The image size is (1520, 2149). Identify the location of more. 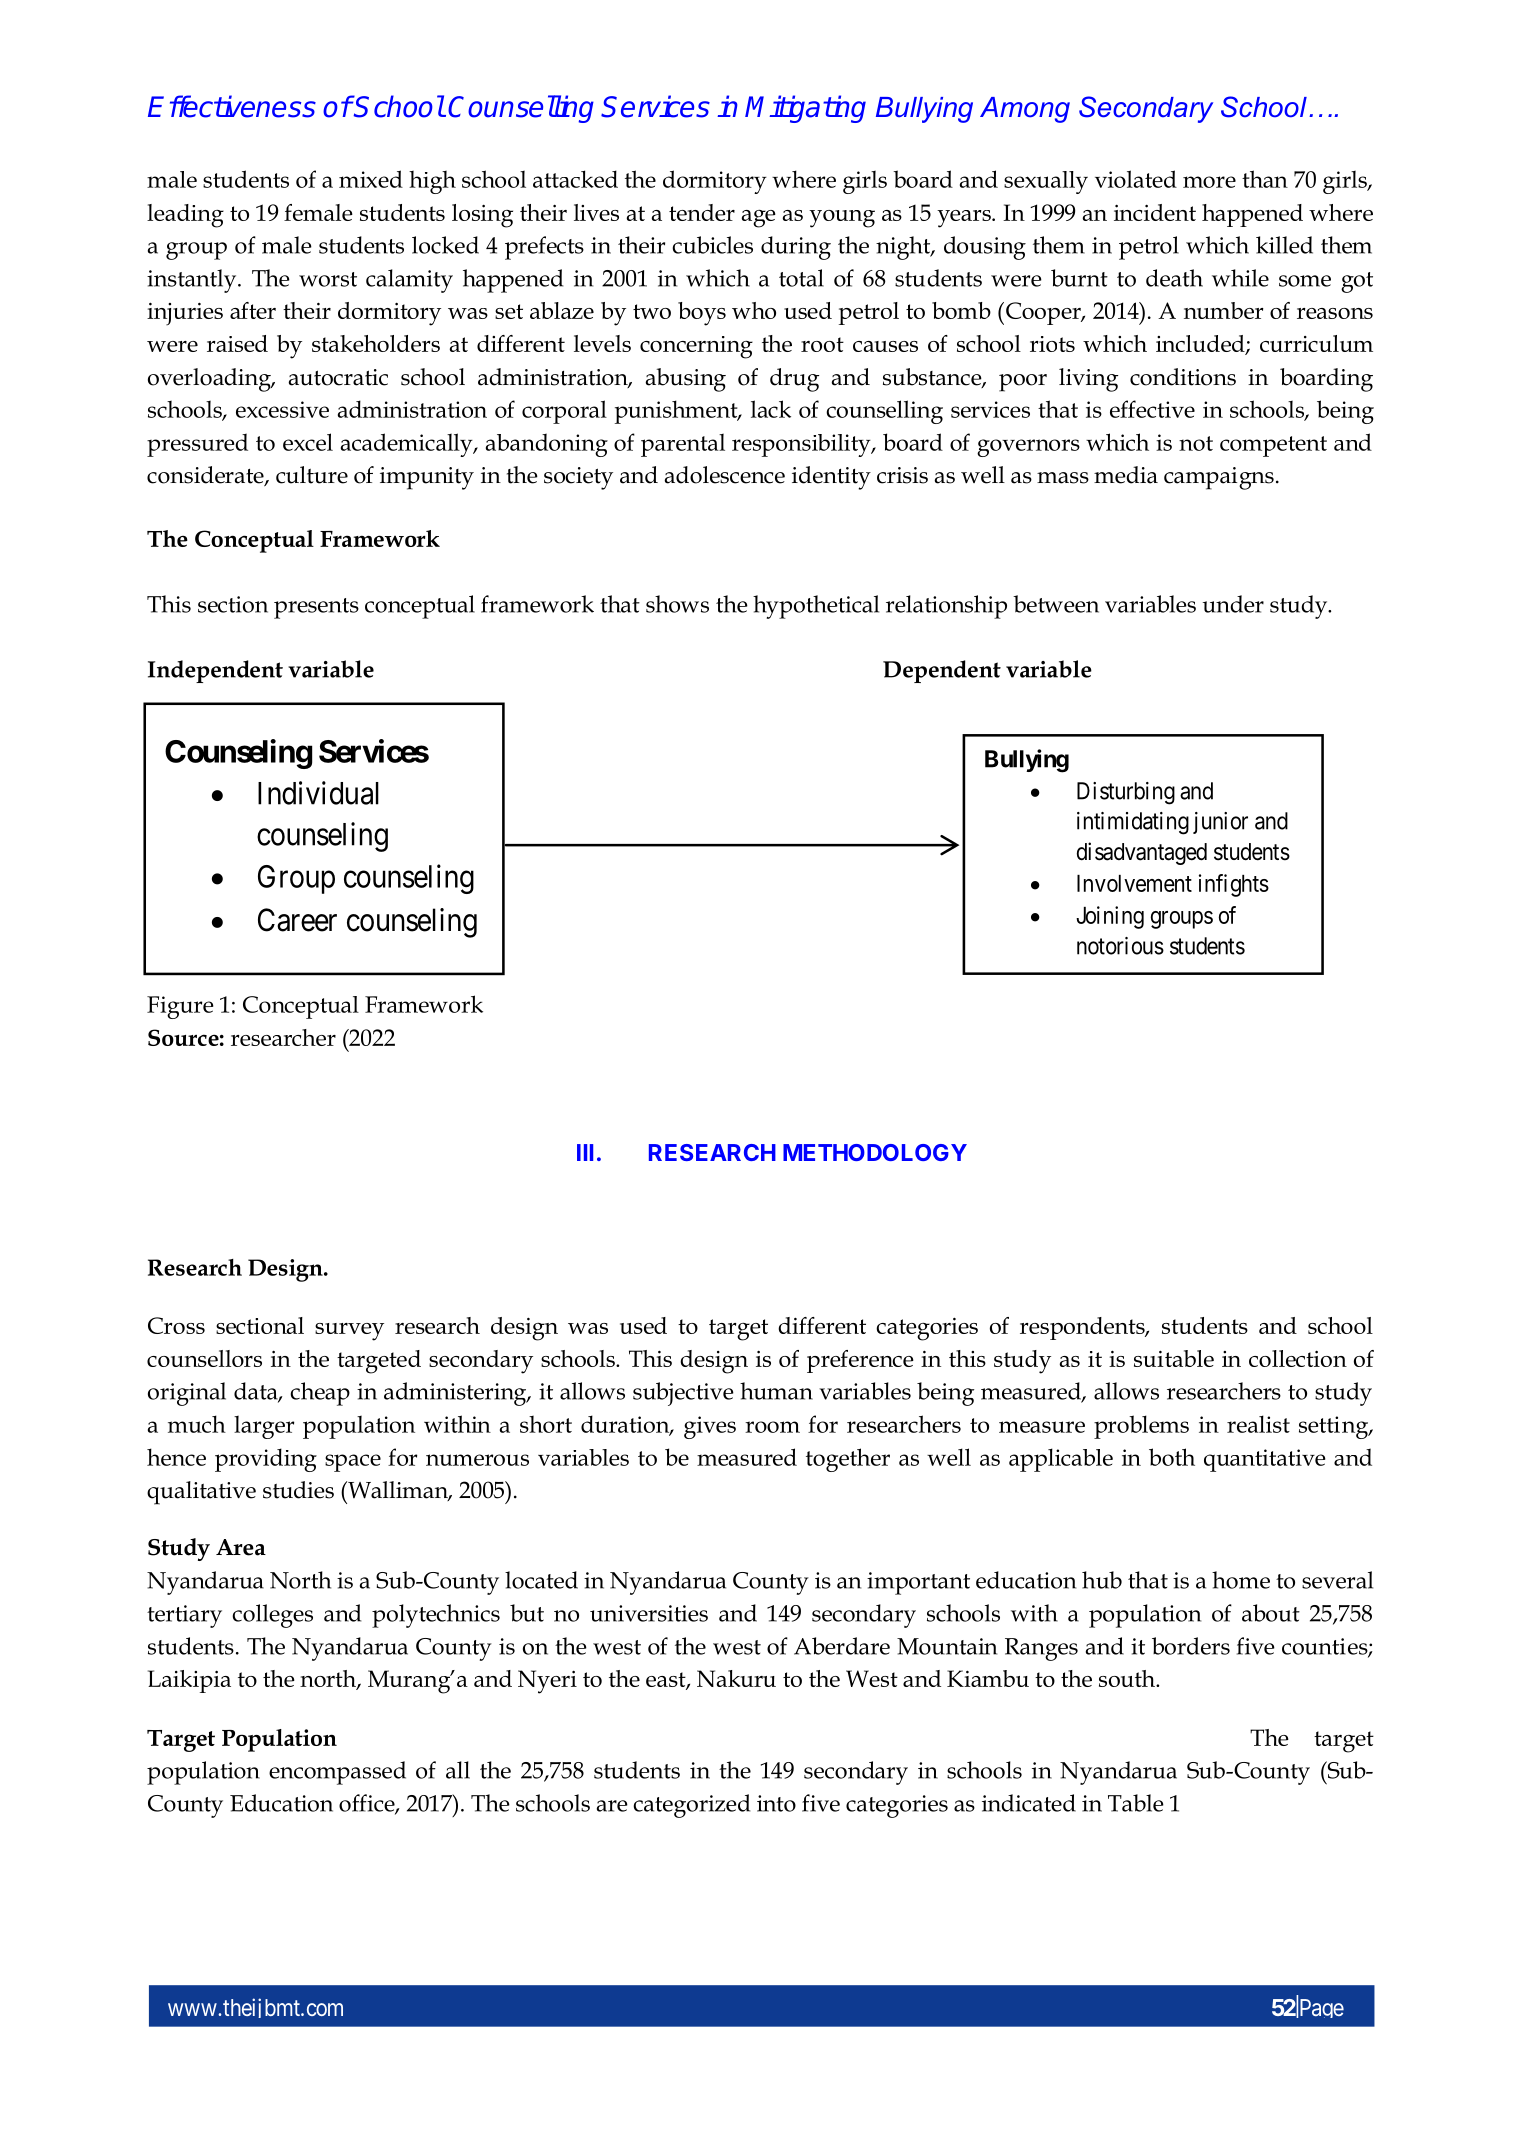
(1209, 182).
